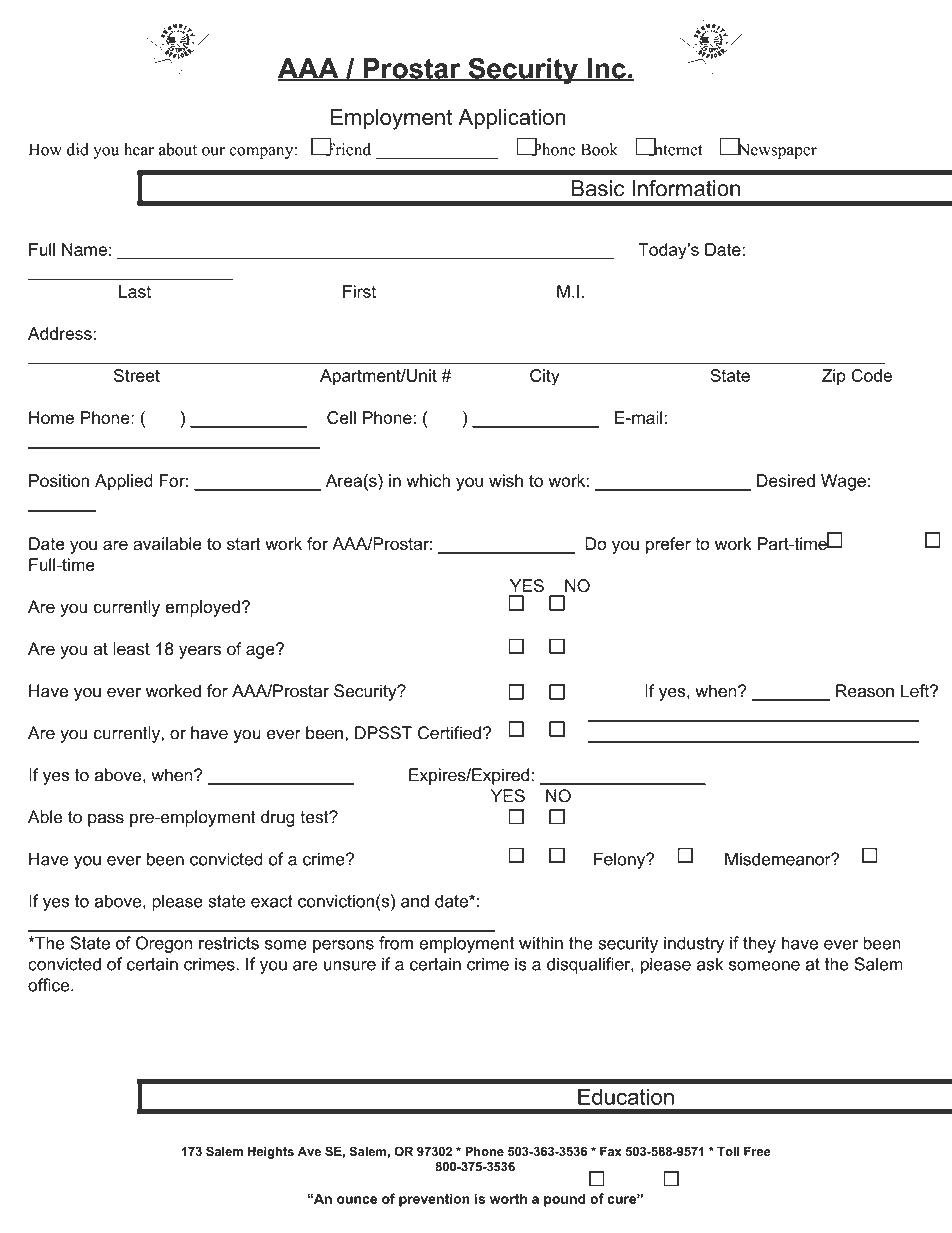 The image size is (952, 1233). What do you see at coordinates (131, 649) in the image?
I see `least` at bounding box center [131, 649].
